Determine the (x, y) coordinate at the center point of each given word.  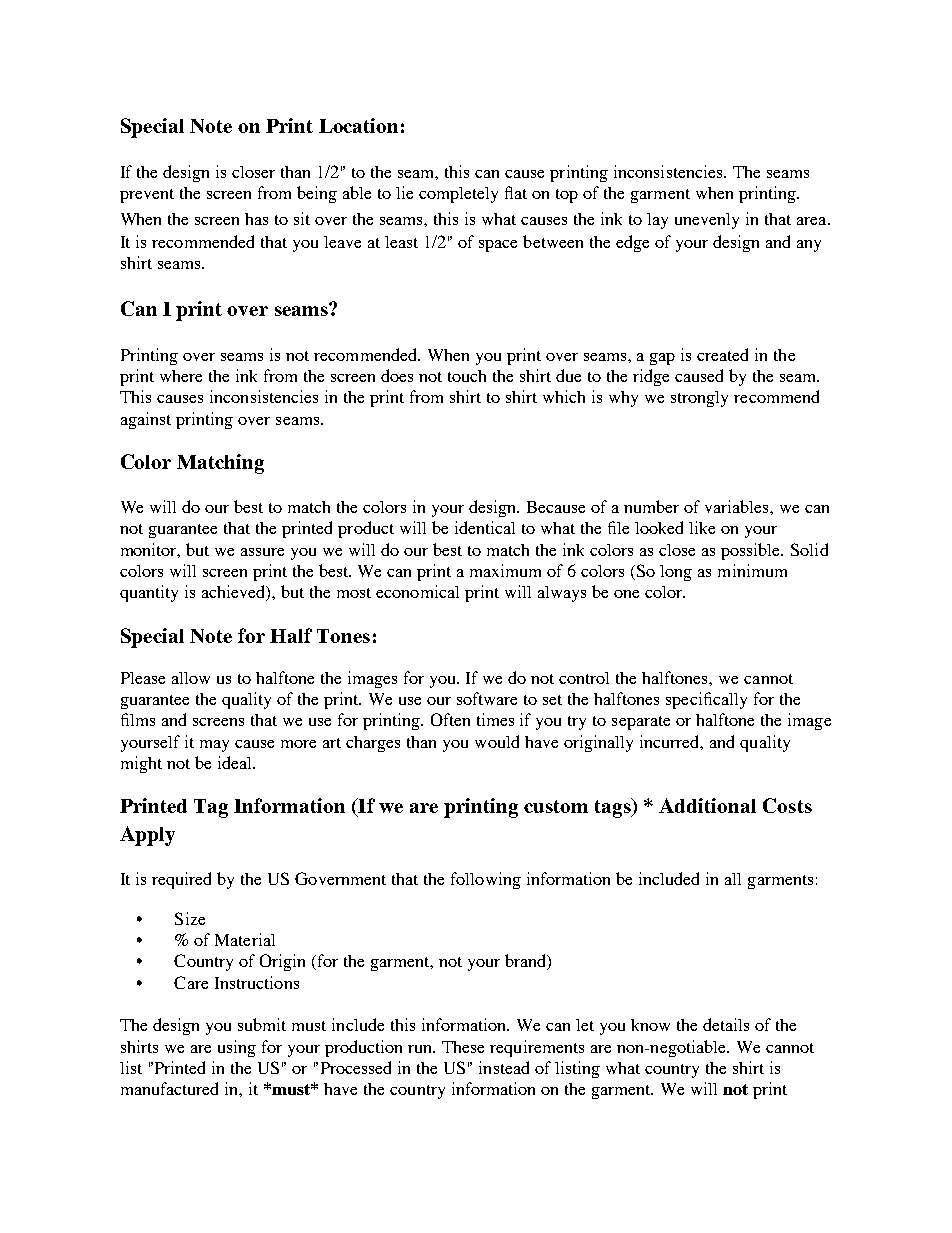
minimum (752, 570)
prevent (147, 196)
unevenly (707, 221)
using (237, 1048)
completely (458, 195)
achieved (235, 593)
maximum (505, 570)
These (463, 1047)
